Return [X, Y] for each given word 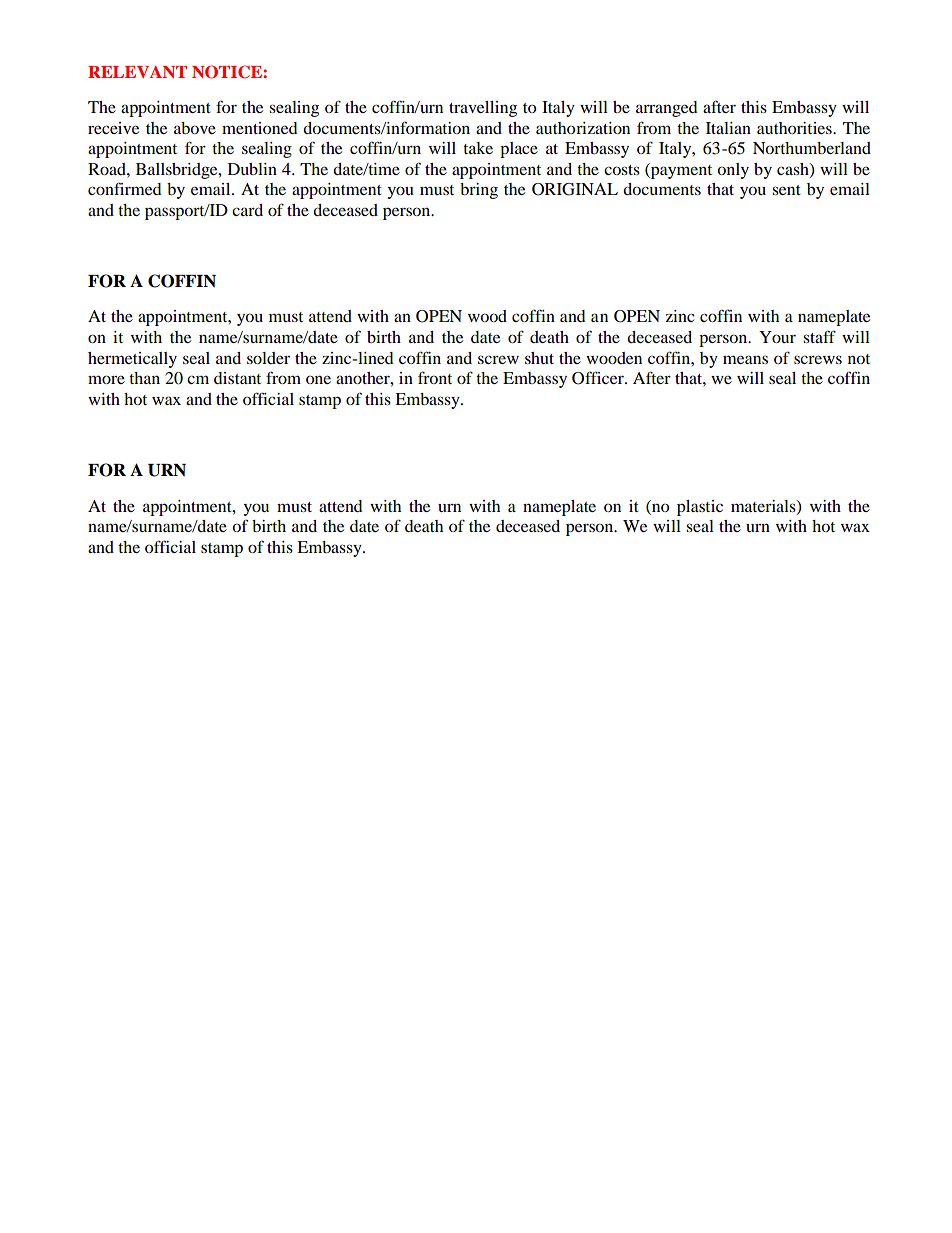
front [435, 377]
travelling [483, 109]
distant [237, 378]
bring [479, 191]
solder [268, 358]
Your [777, 337]
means [745, 359]
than [144, 378]
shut [539, 358]
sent [786, 190]
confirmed [125, 188]
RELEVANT [137, 72]
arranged [667, 109]
